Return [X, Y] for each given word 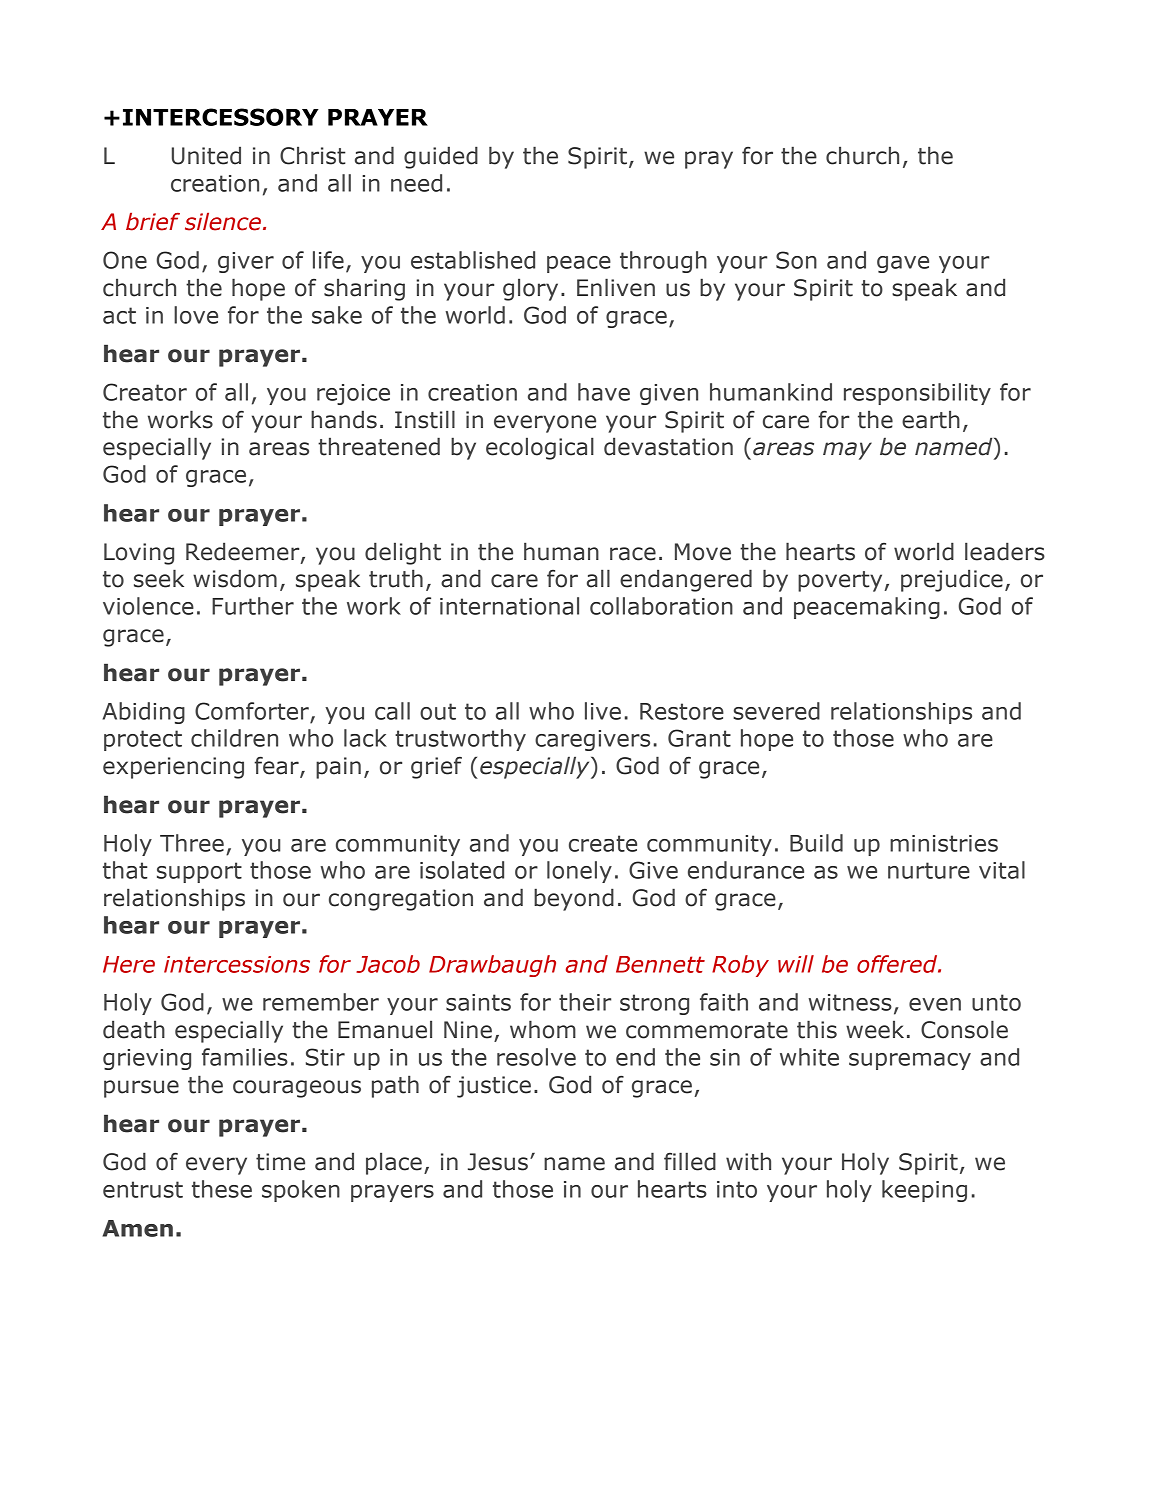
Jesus [498, 1162]
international [509, 606]
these [222, 1189]
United [206, 155]
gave [903, 264]
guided [441, 157]
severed [776, 711]
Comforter [252, 711]
